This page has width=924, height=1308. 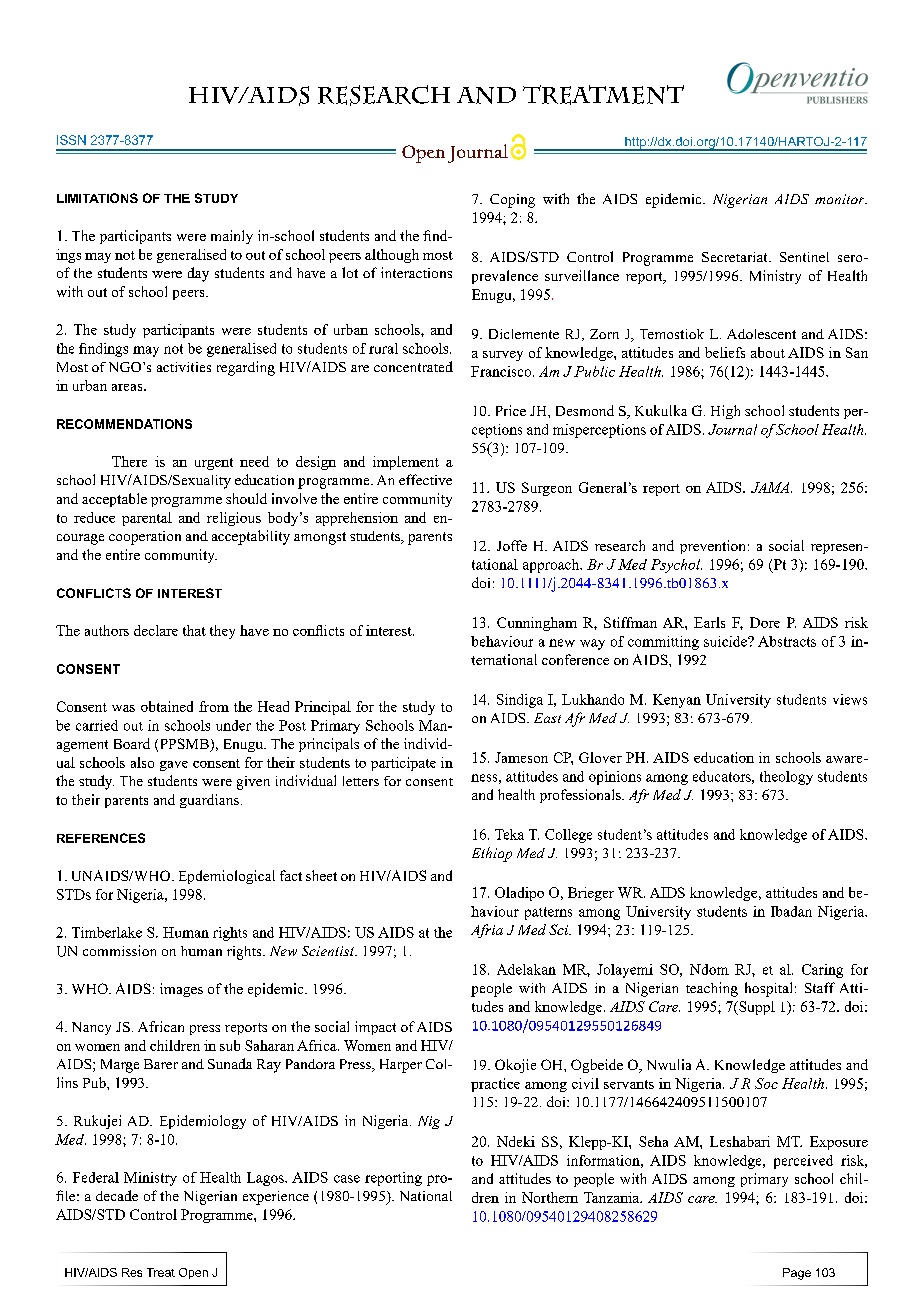 I want to click on Northern, so click(x=550, y=1197).
